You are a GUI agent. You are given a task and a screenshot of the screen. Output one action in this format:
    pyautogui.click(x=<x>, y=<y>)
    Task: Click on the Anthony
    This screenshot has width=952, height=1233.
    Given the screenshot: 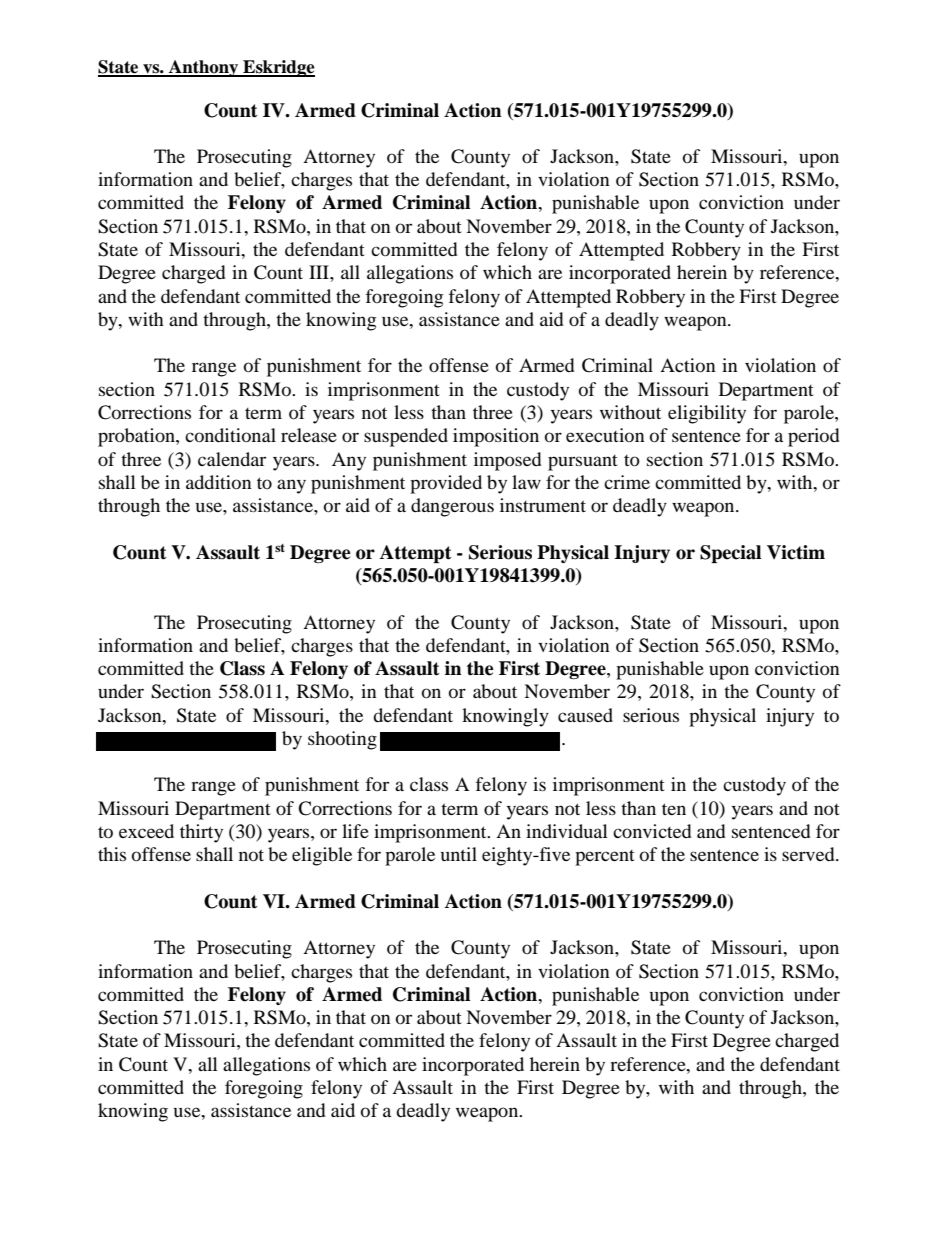 What is the action you would take?
    pyautogui.click(x=204, y=68)
